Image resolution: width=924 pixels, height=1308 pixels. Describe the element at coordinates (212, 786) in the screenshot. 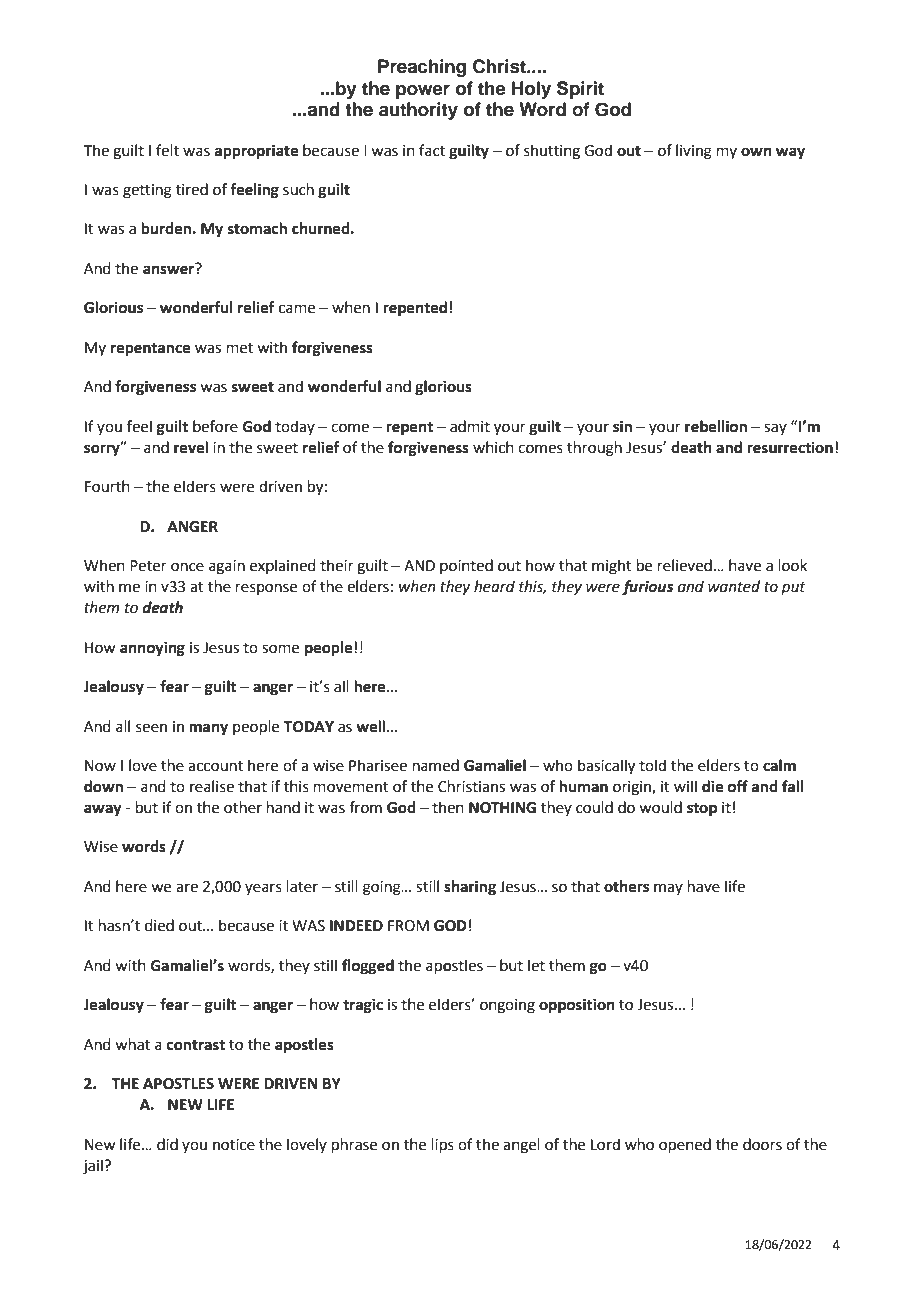

I see `realise` at that location.
